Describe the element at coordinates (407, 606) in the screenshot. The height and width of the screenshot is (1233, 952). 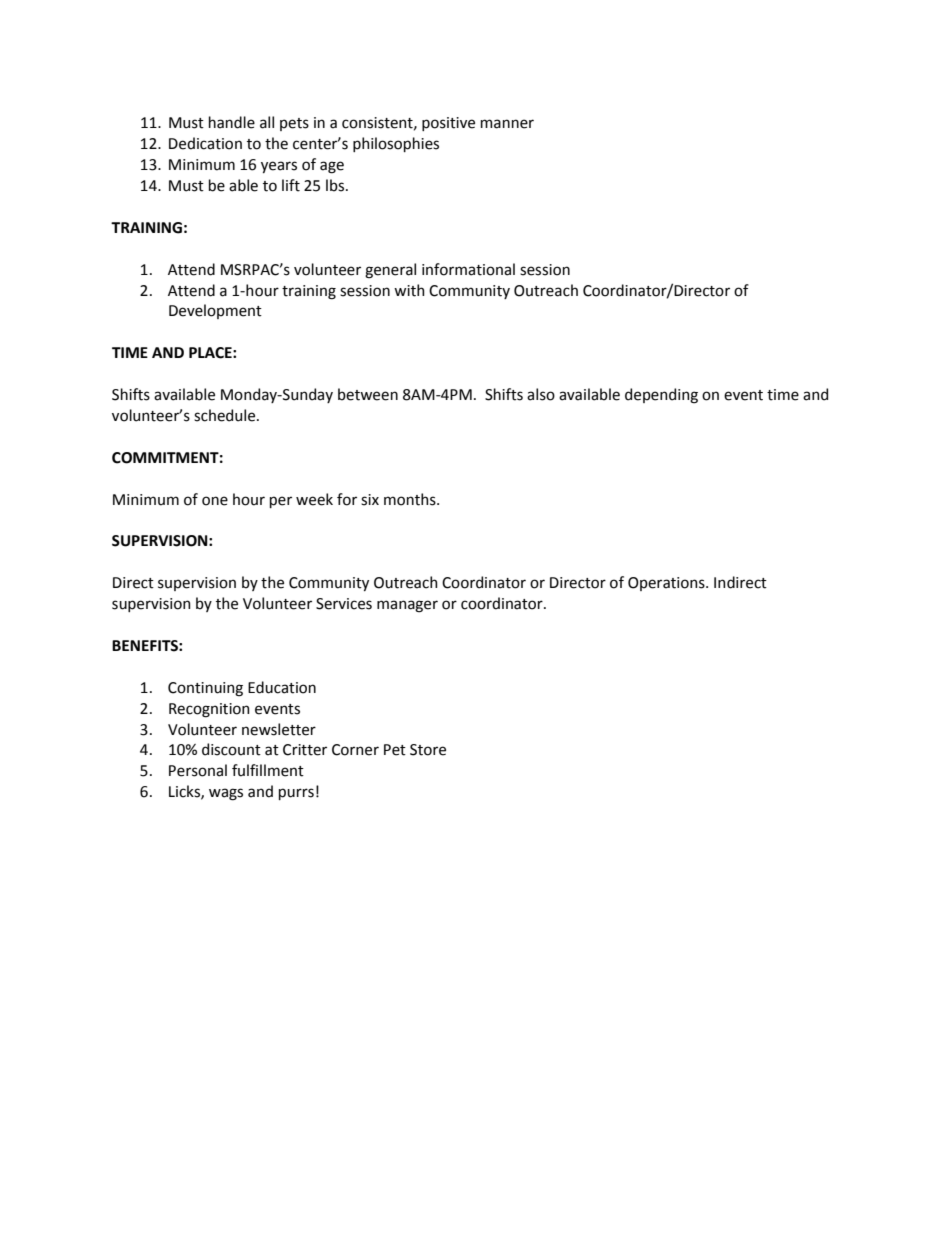
I see `manager` at that location.
